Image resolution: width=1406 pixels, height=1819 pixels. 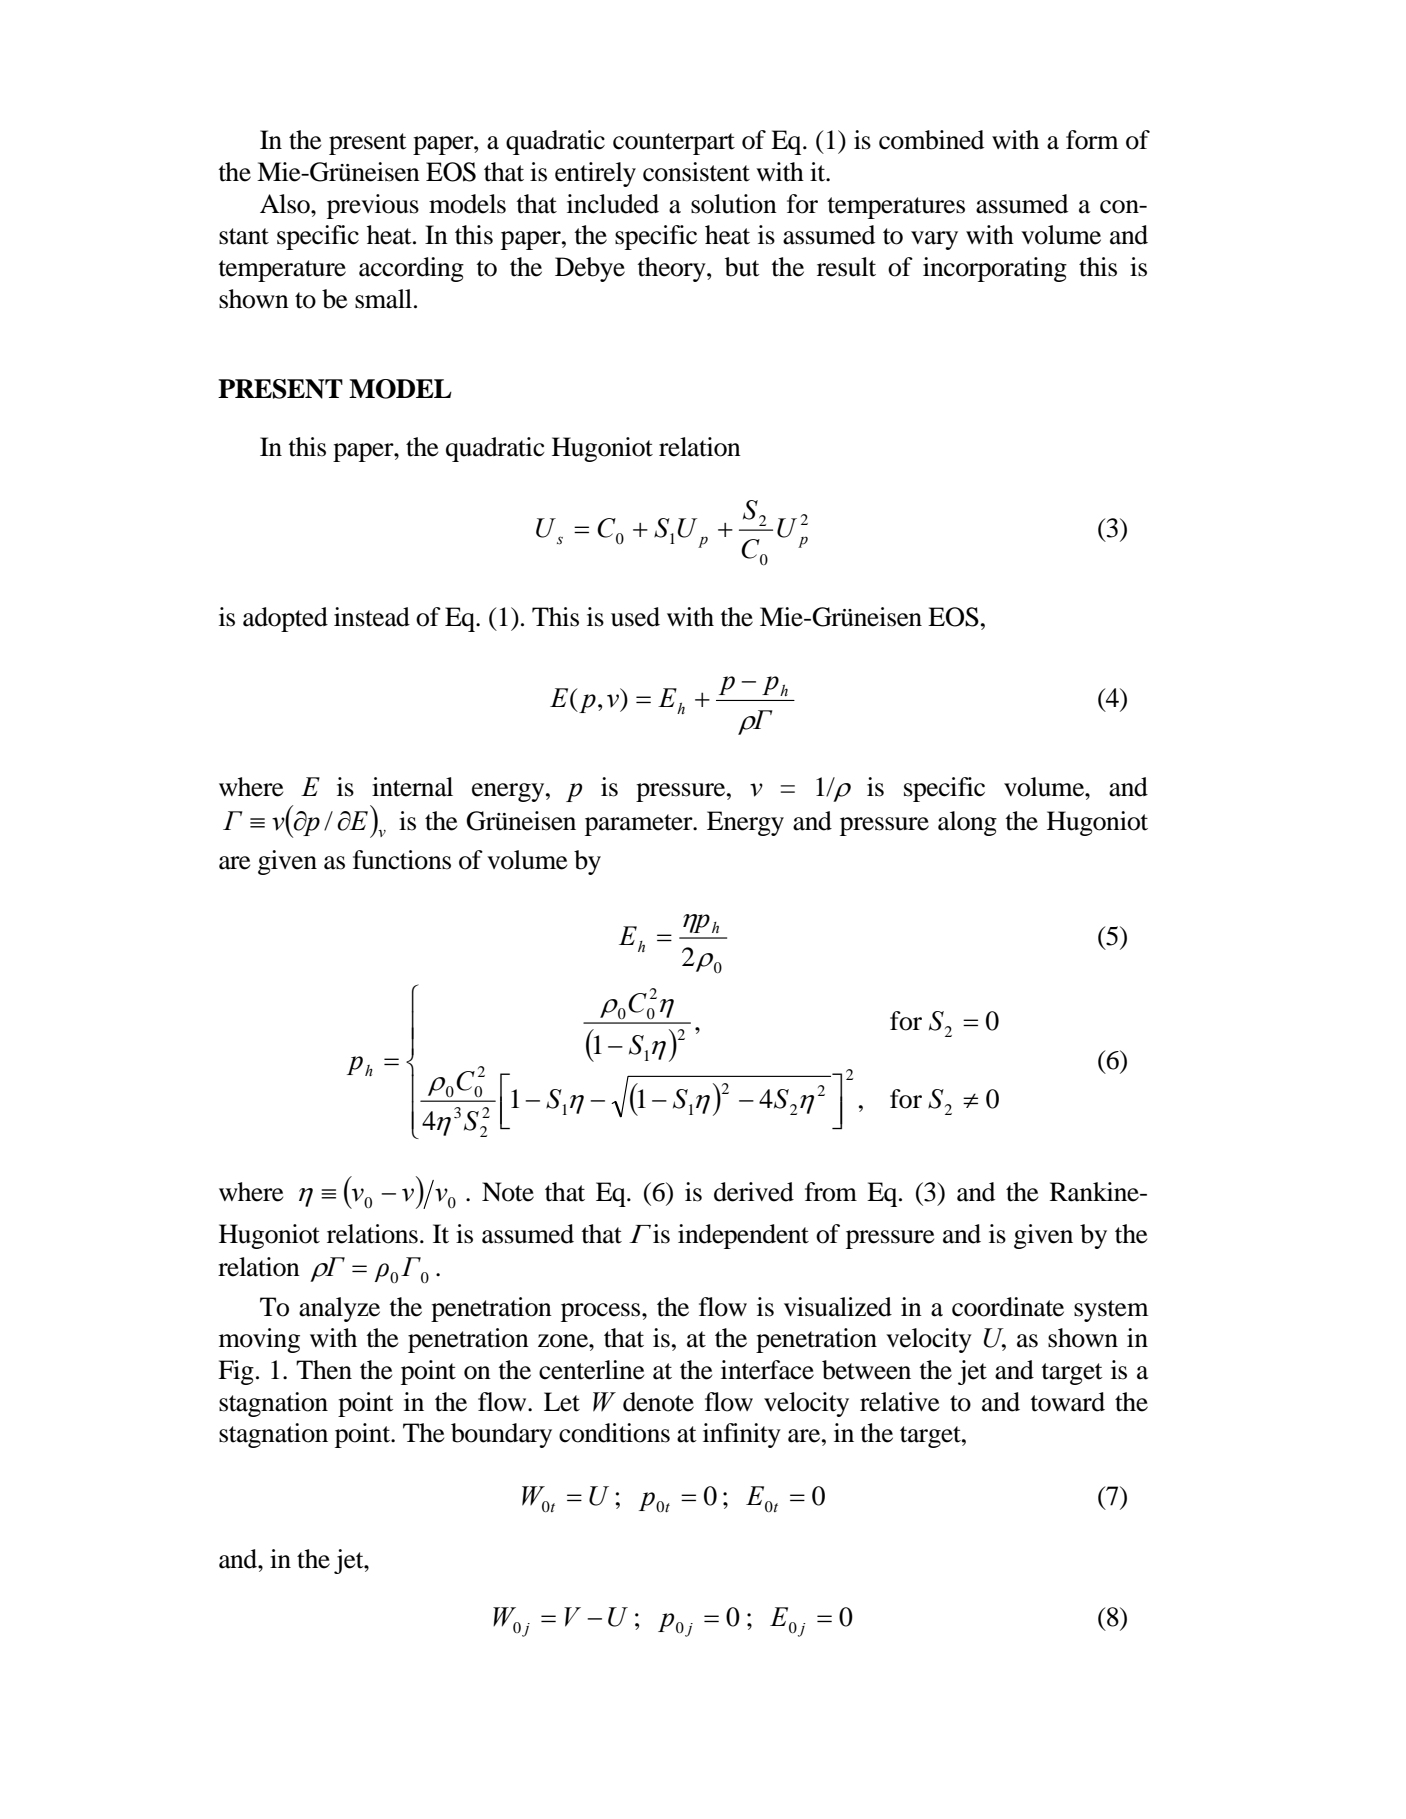 I want to click on analyze, so click(x=339, y=1309).
